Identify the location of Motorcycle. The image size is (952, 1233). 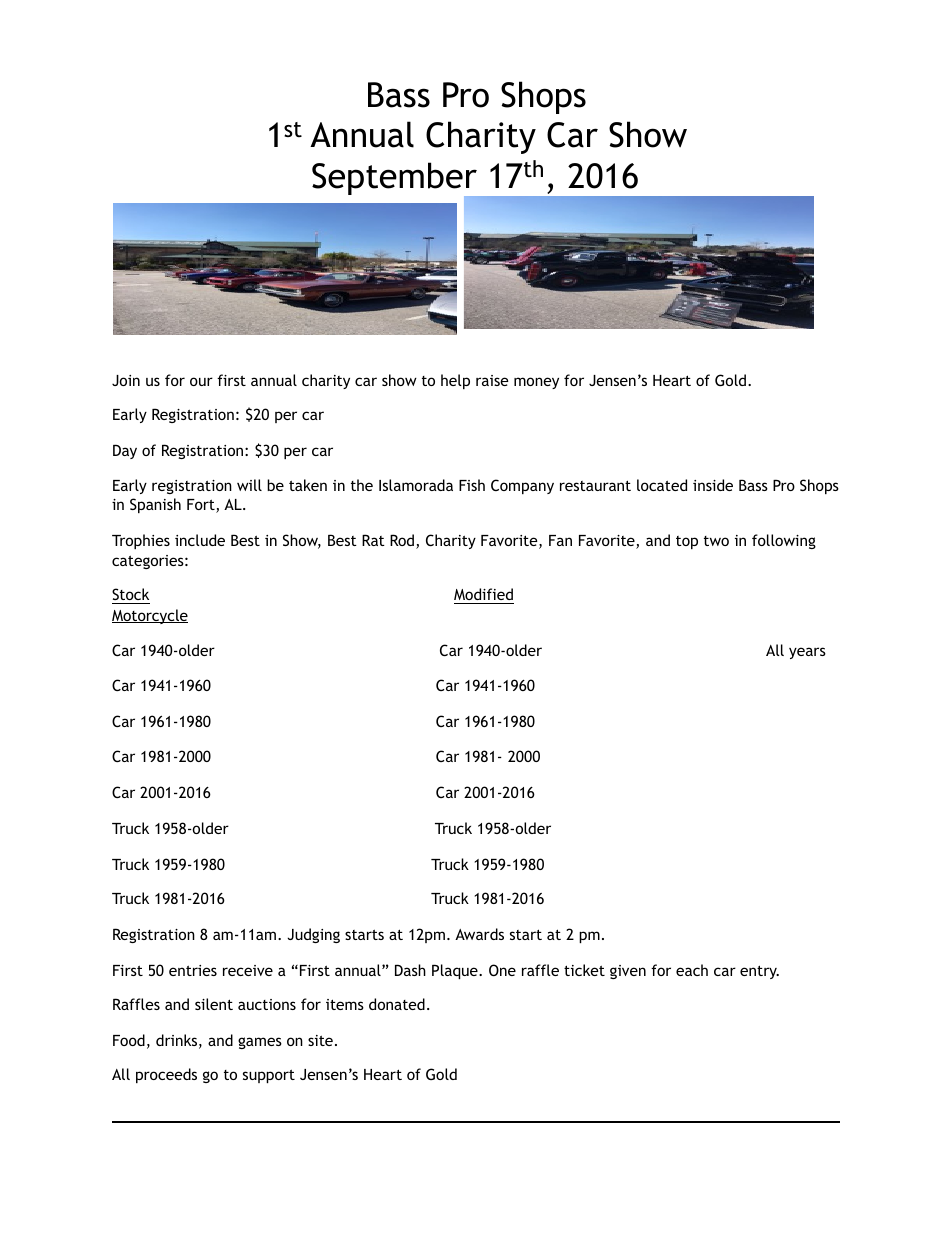
(150, 616).
